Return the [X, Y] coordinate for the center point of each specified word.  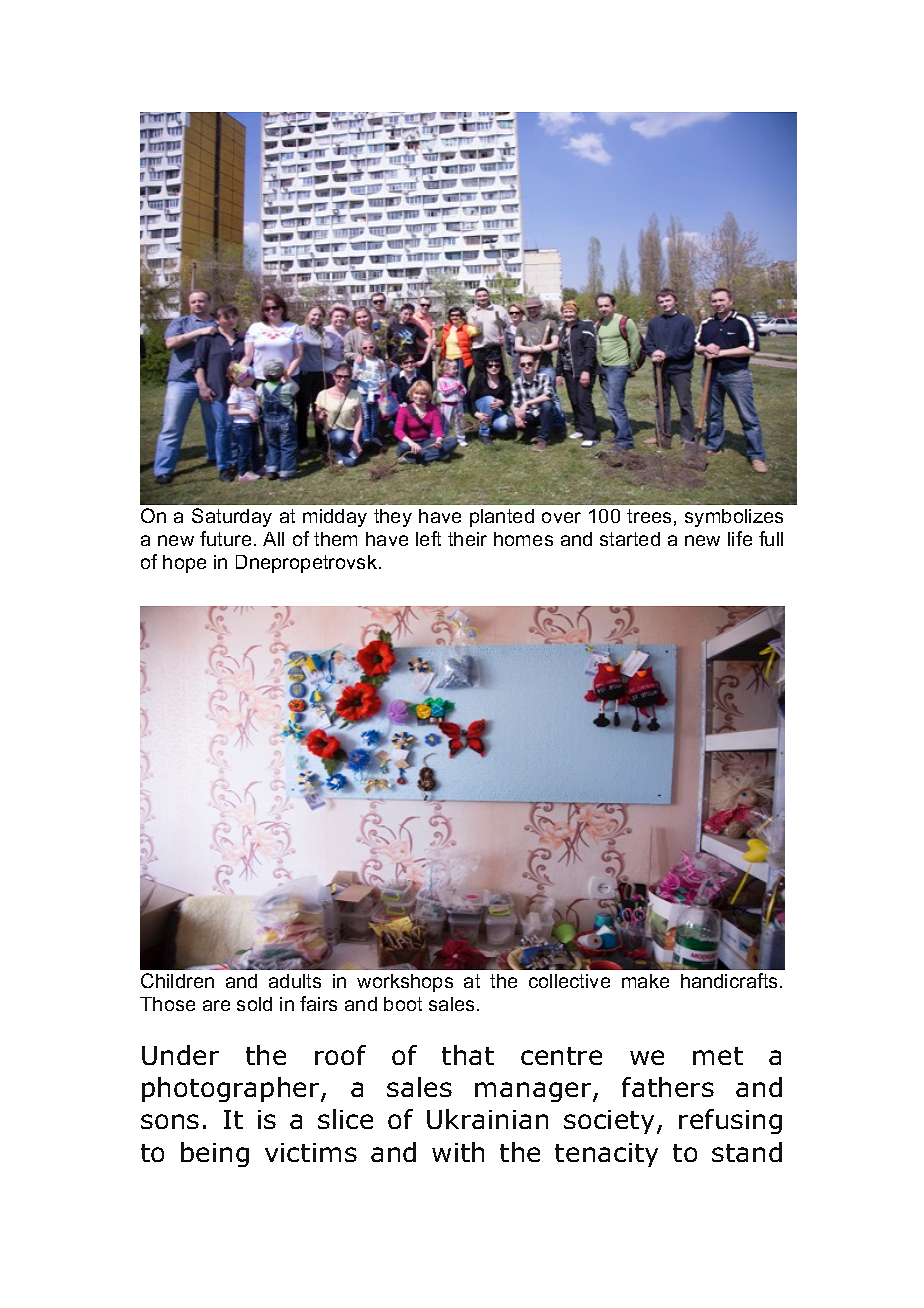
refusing [730, 1121]
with [458, 1152]
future [225, 538]
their [467, 539]
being [215, 1154]
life [740, 538]
